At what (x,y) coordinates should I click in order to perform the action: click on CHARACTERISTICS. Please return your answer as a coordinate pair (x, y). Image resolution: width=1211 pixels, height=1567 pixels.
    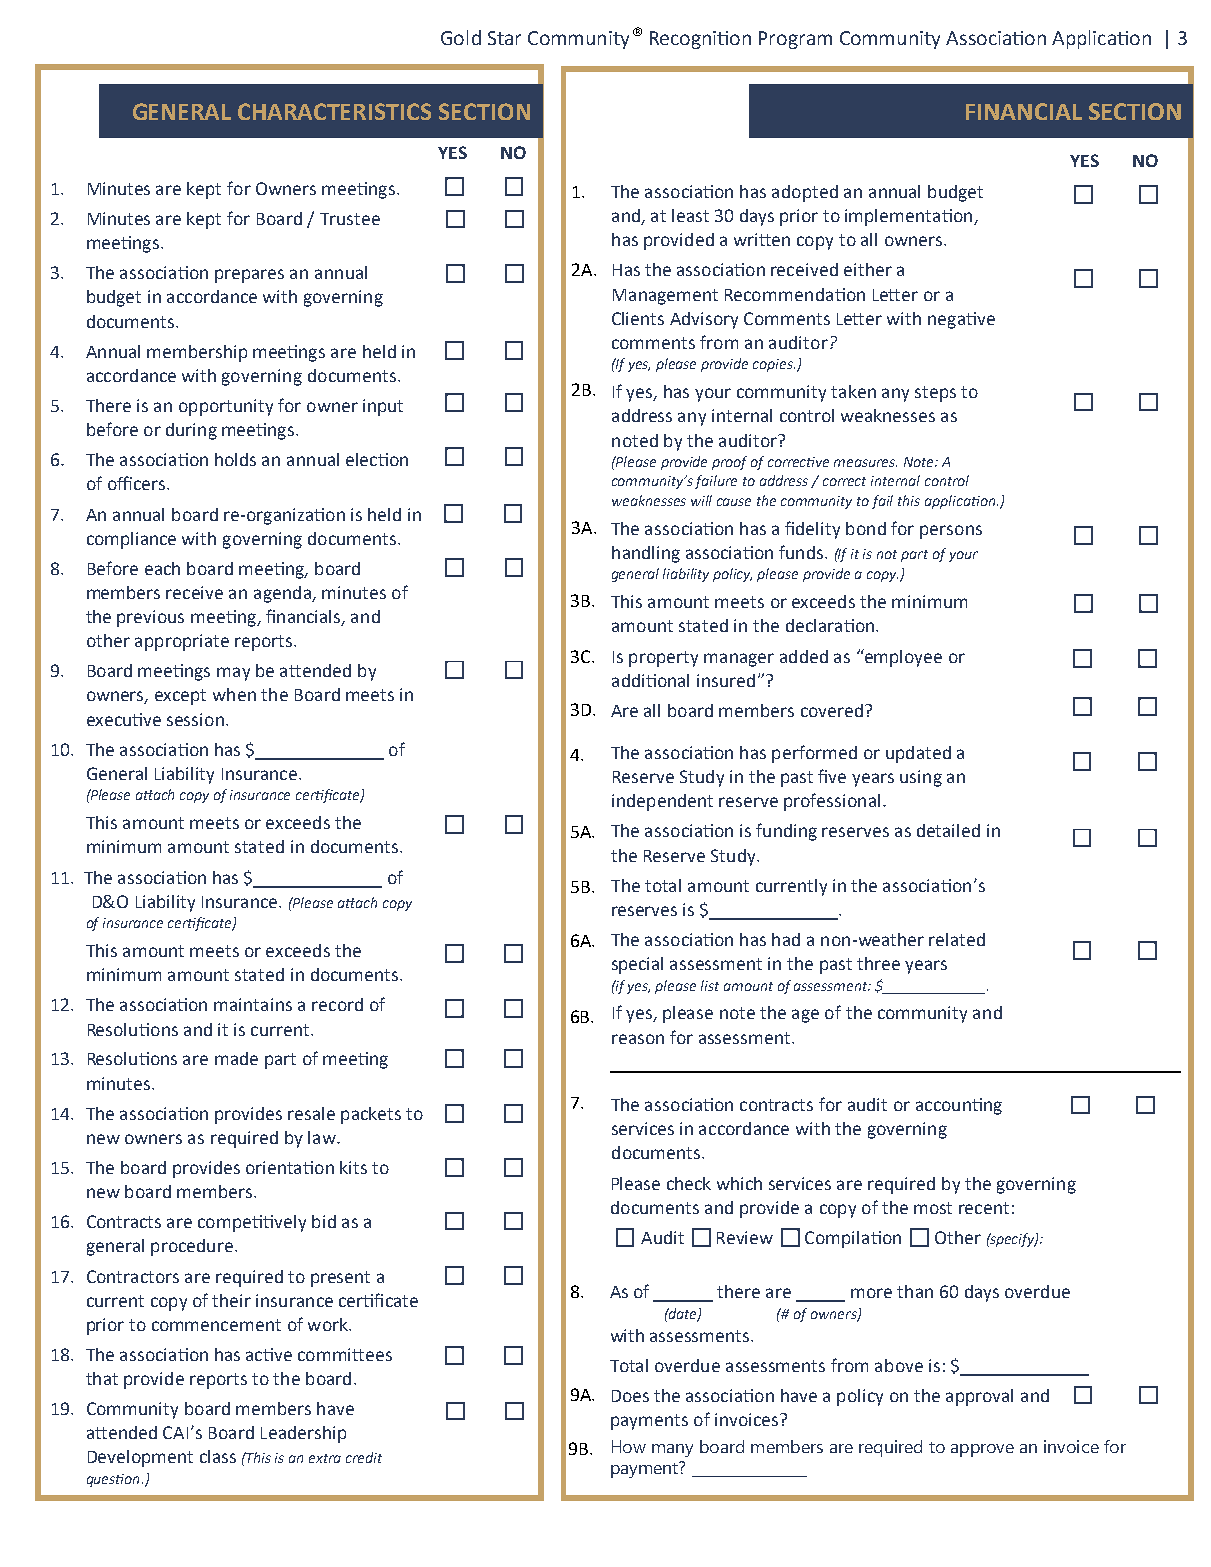
    Looking at the image, I should click on (334, 111).
